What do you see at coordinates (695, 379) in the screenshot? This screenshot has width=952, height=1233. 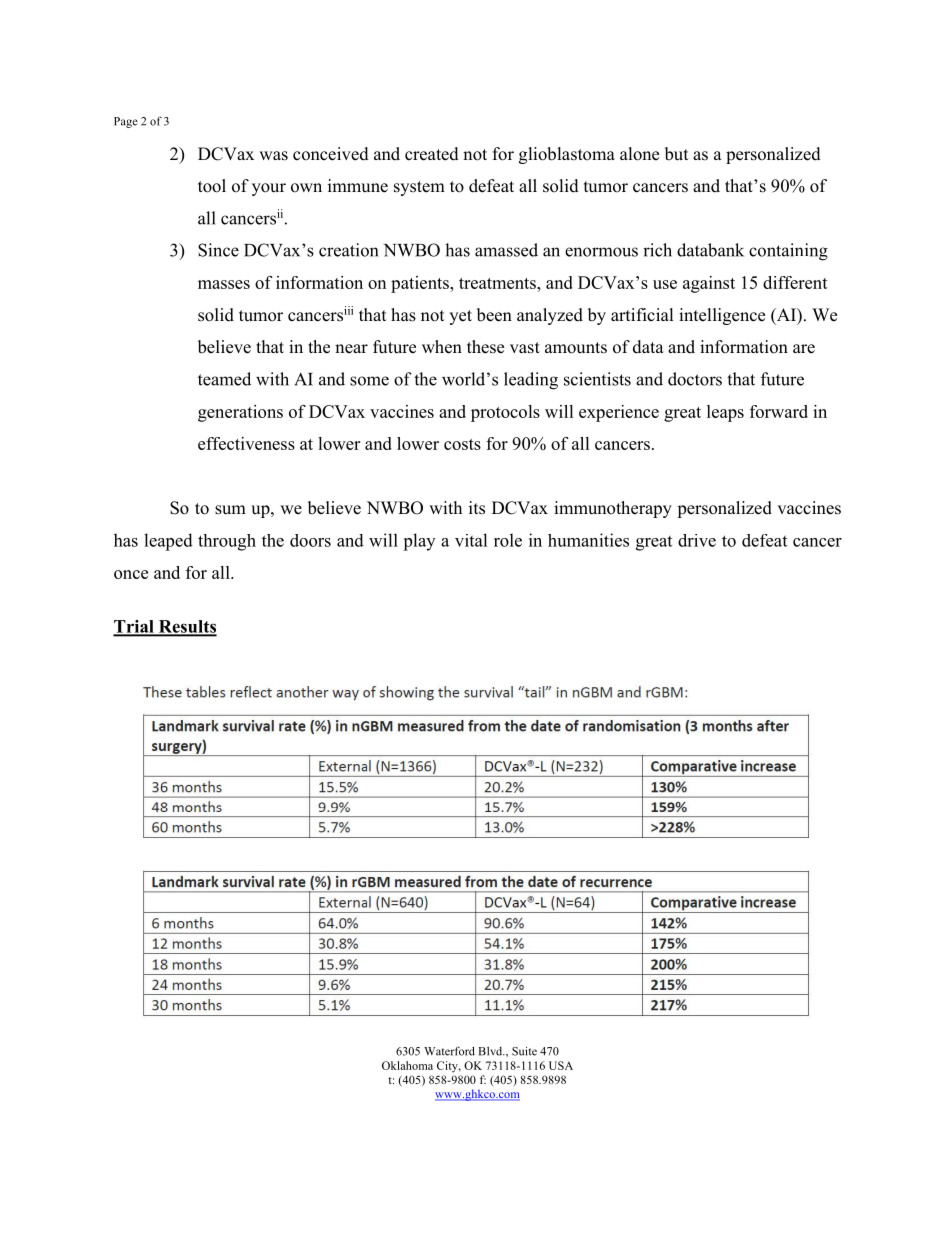 I see `doctors` at bounding box center [695, 379].
